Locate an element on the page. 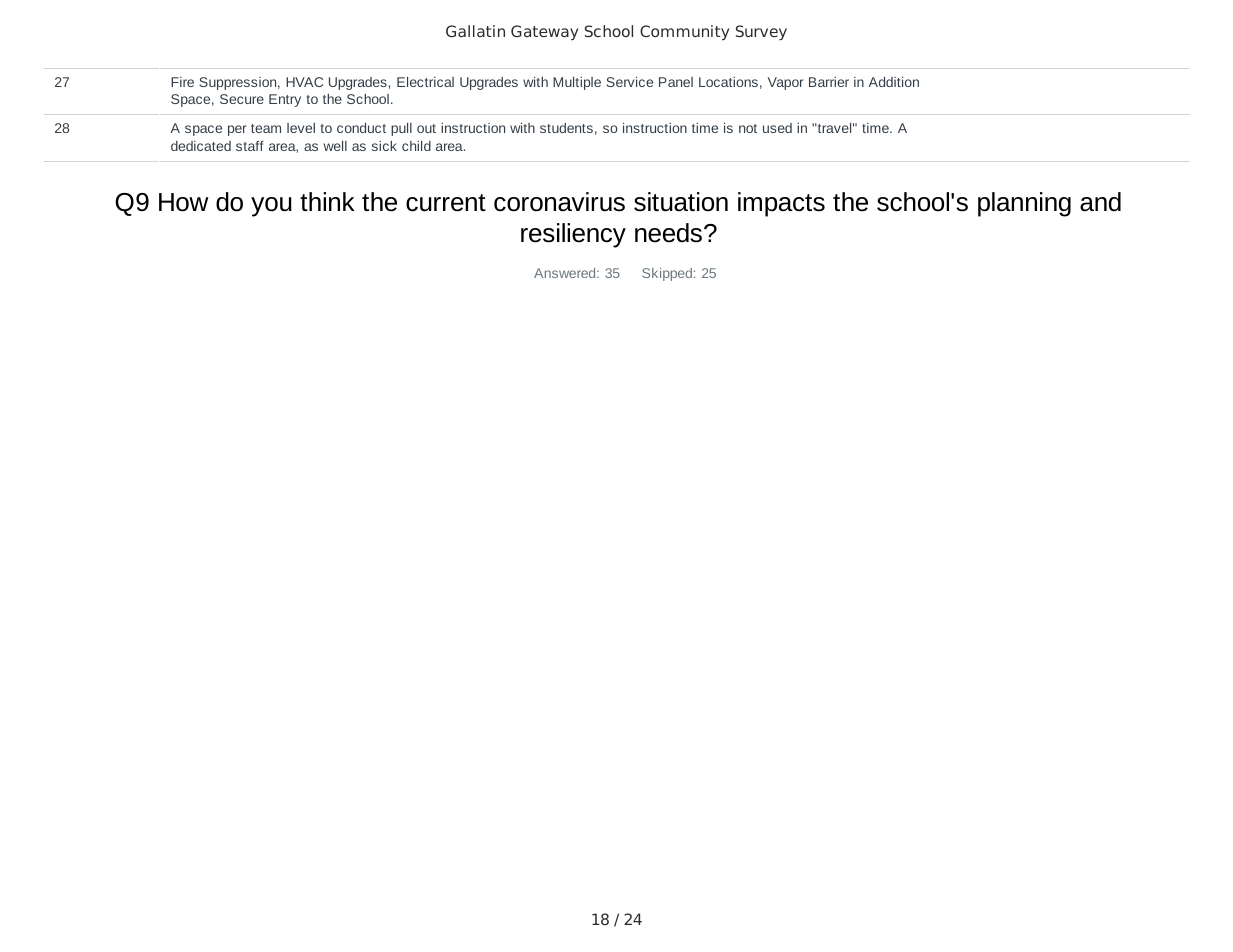  well is located at coordinates (335, 146).
